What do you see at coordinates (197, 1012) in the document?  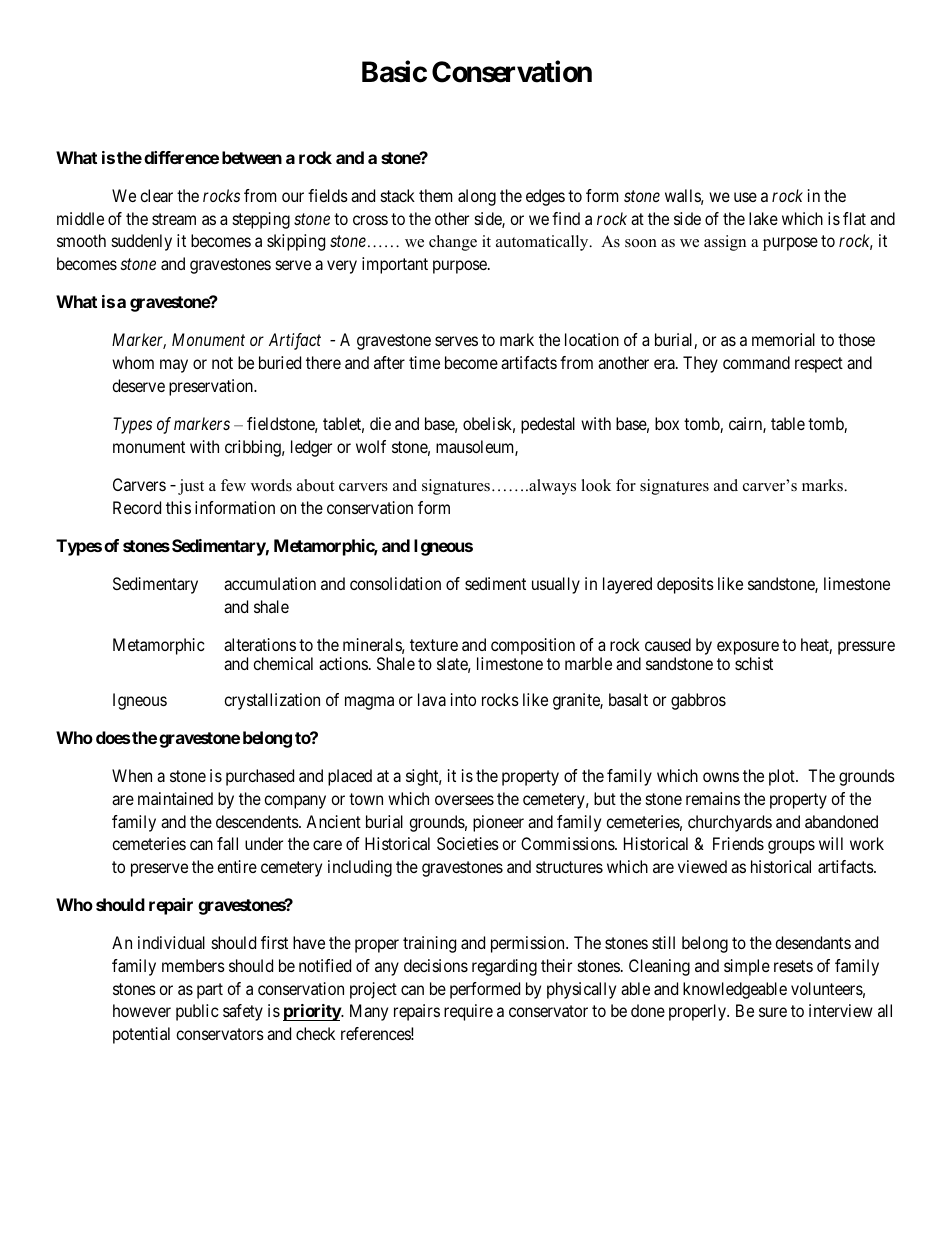 I see `public` at bounding box center [197, 1012].
